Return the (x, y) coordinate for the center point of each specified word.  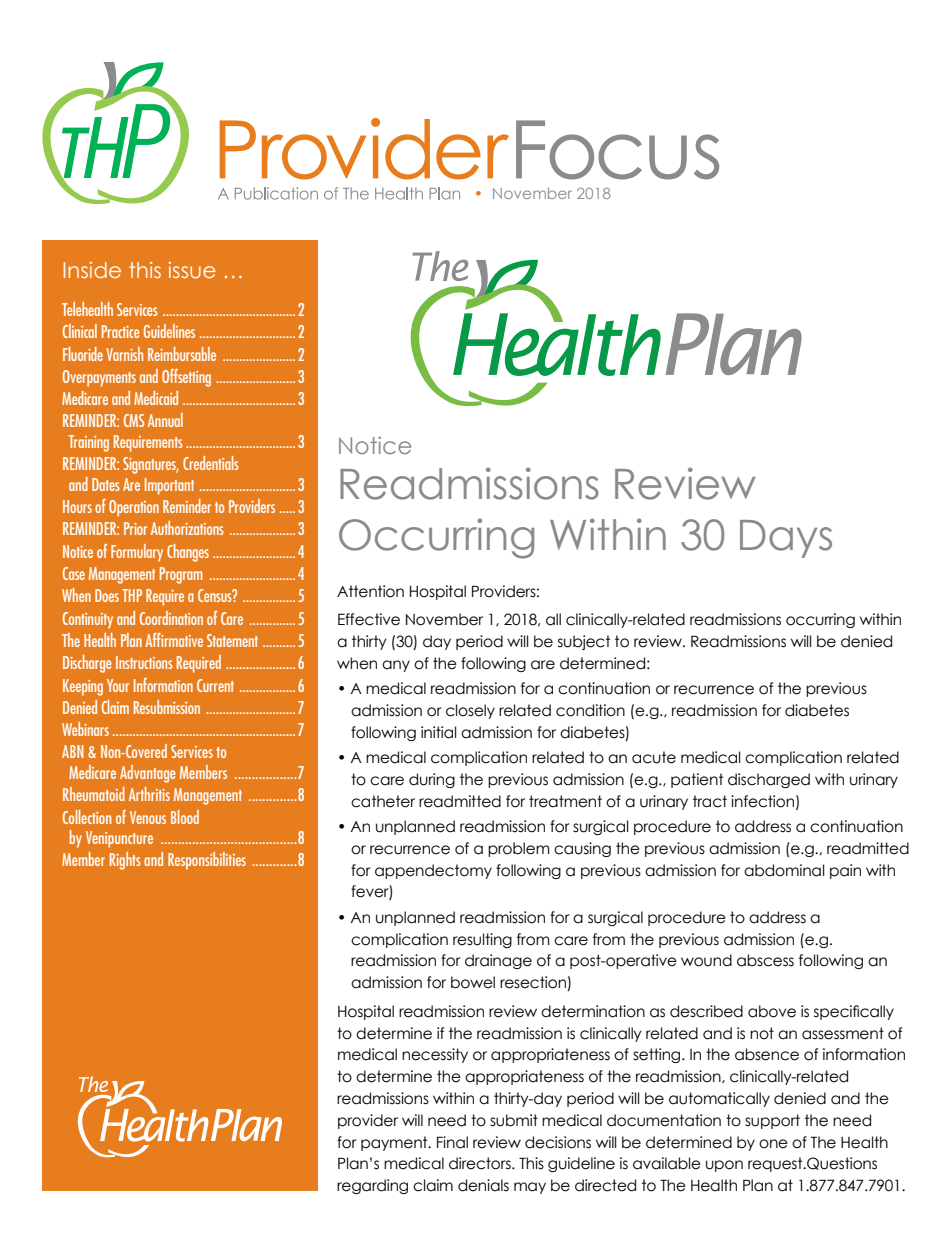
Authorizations (187, 528)
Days (786, 539)
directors (481, 1163)
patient (697, 780)
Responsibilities (207, 861)
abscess (765, 960)
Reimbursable (182, 354)
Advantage (148, 774)
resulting (482, 940)
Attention (370, 591)
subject (584, 642)
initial (438, 732)
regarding (372, 1186)
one (773, 1144)
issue (192, 270)
